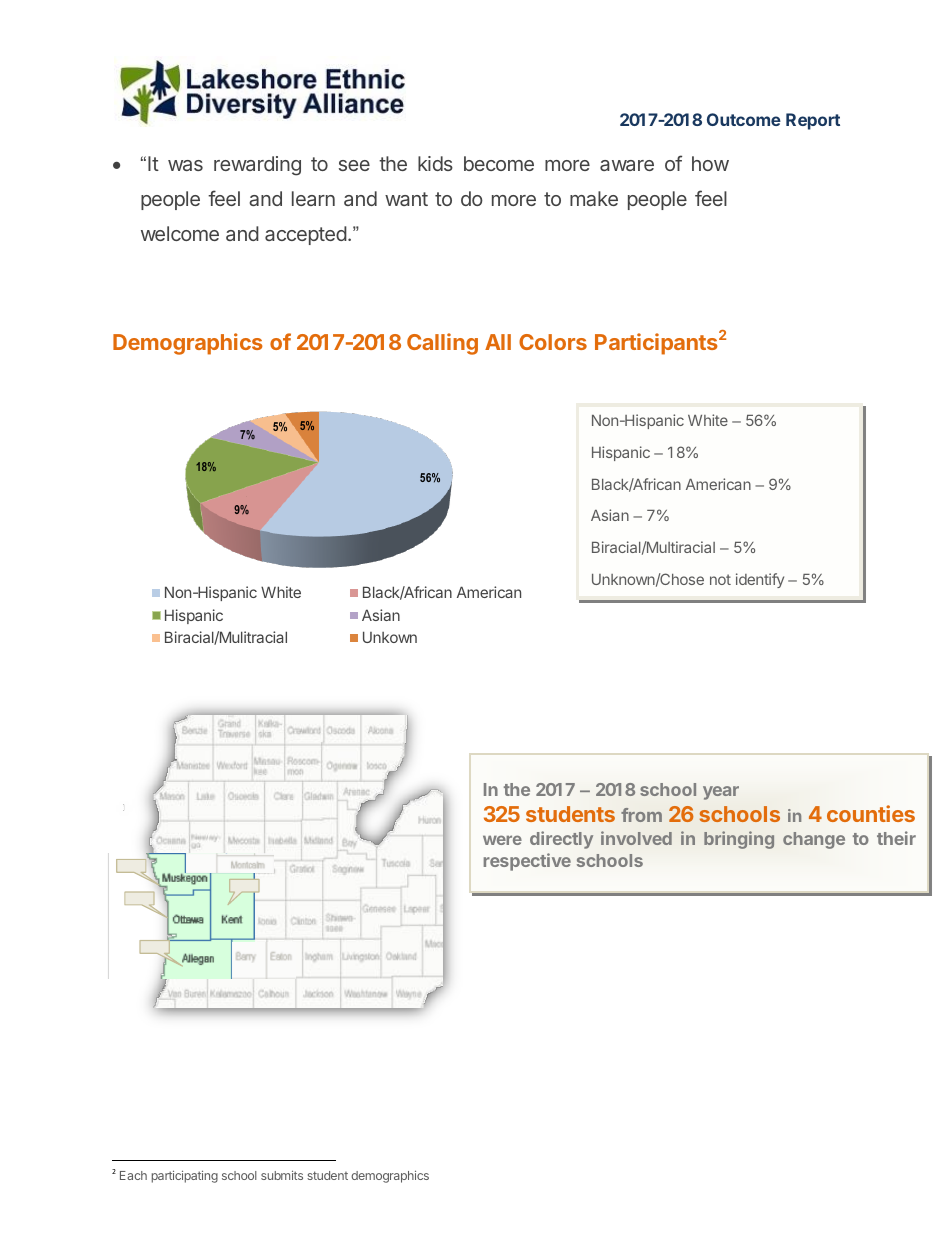 Image resolution: width=952 pixels, height=1233 pixels. Describe the element at coordinates (739, 840) in the image. I see `bringing` at that location.
